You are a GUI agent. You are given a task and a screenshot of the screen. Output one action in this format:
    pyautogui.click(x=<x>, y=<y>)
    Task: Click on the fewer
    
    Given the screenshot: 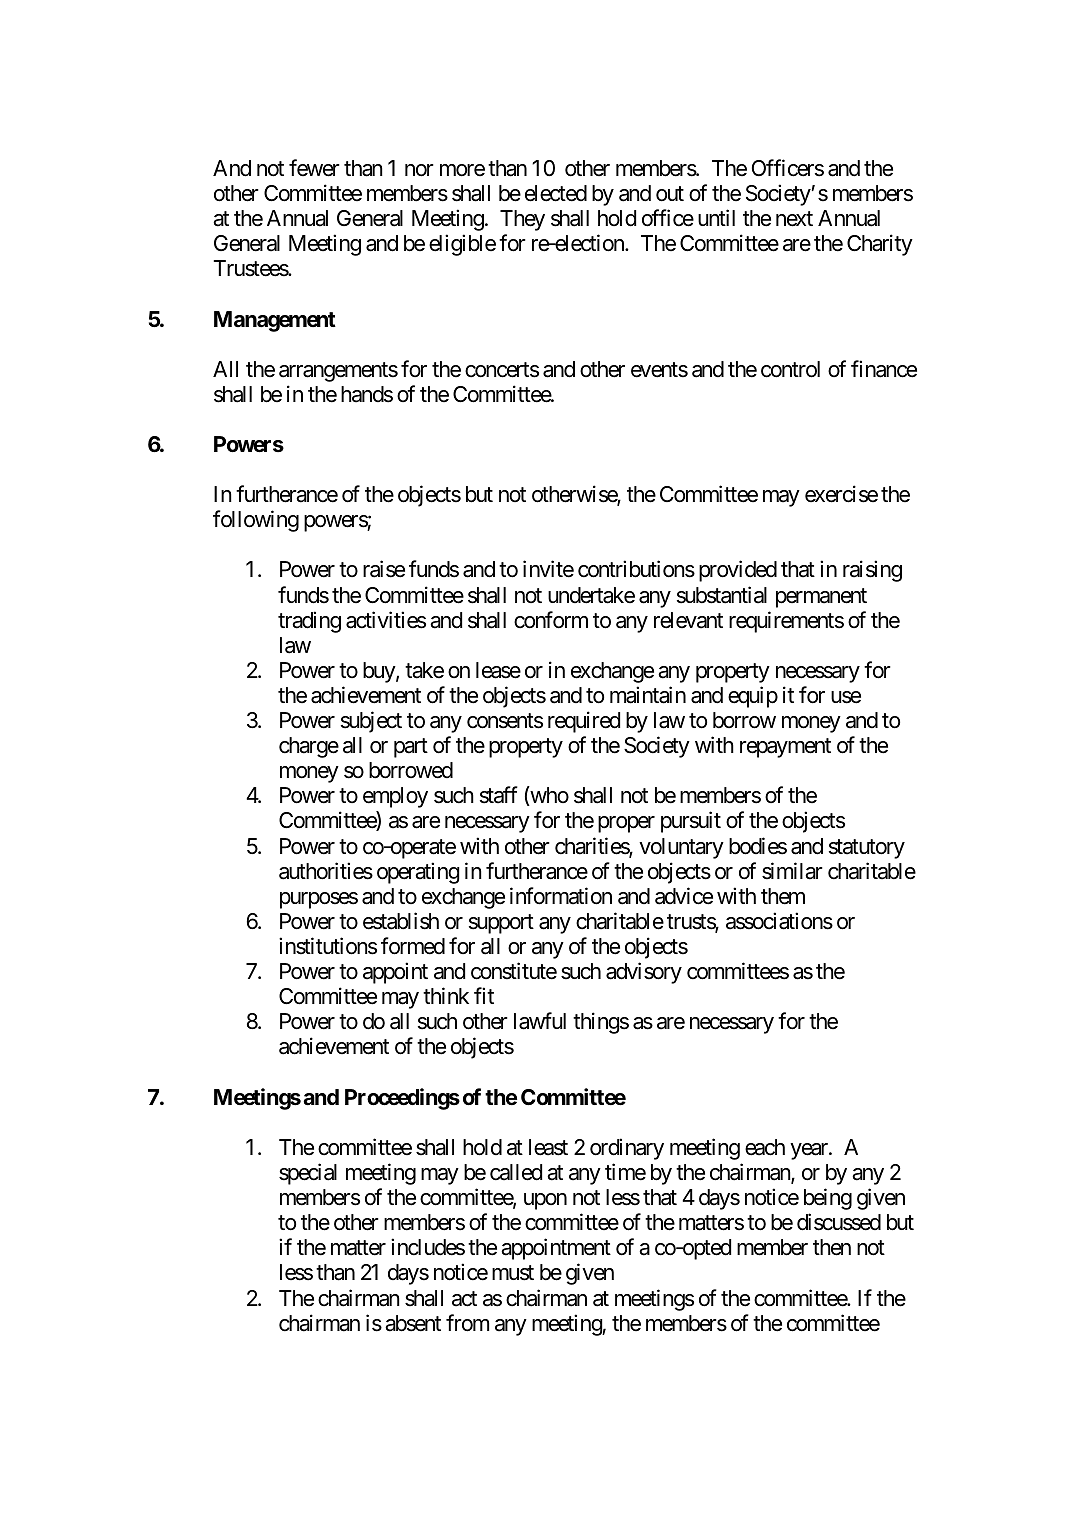 What is the action you would take?
    pyautogui.click(x=314, y=168)
